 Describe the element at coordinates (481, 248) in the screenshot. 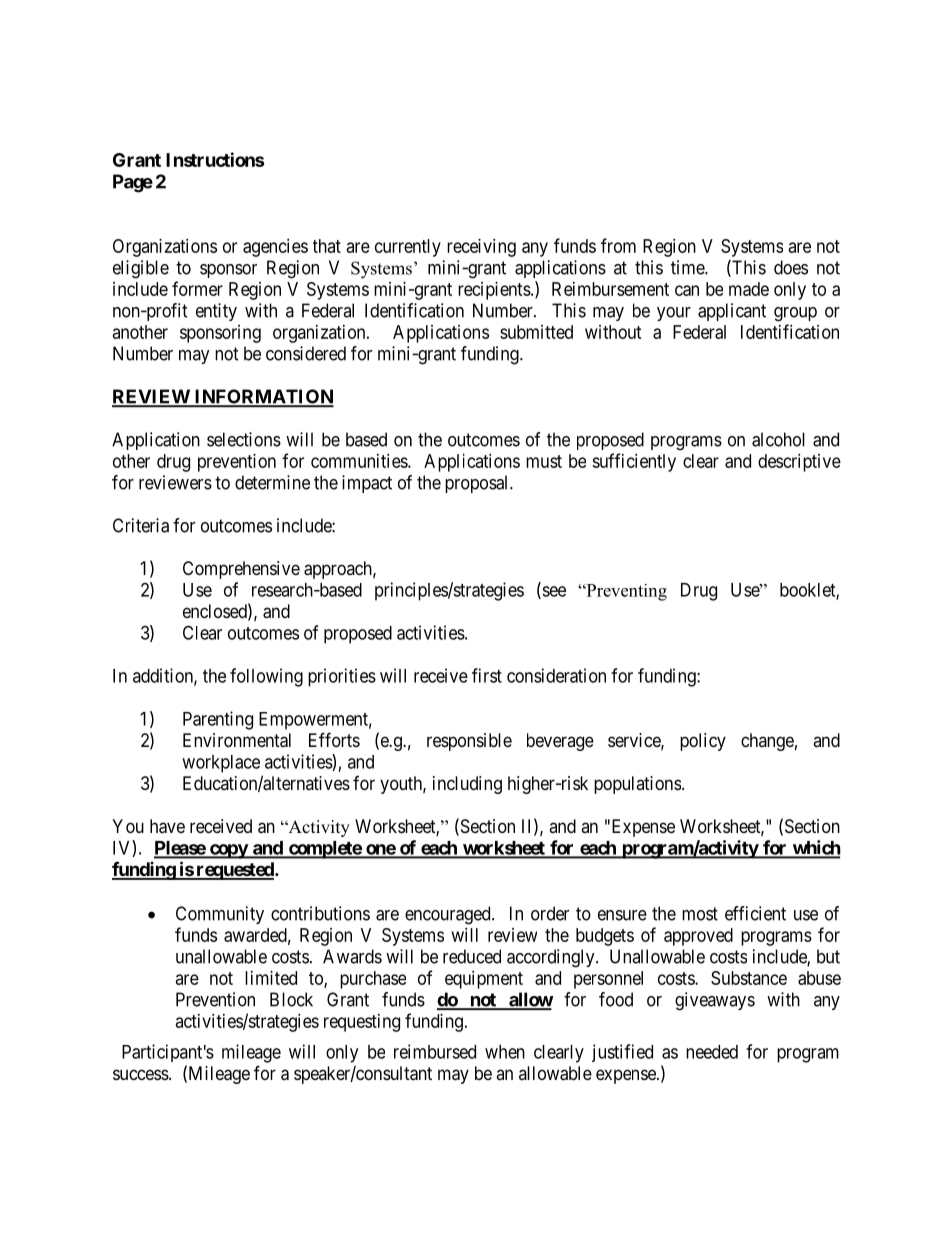

I see `receiving` at that location.
